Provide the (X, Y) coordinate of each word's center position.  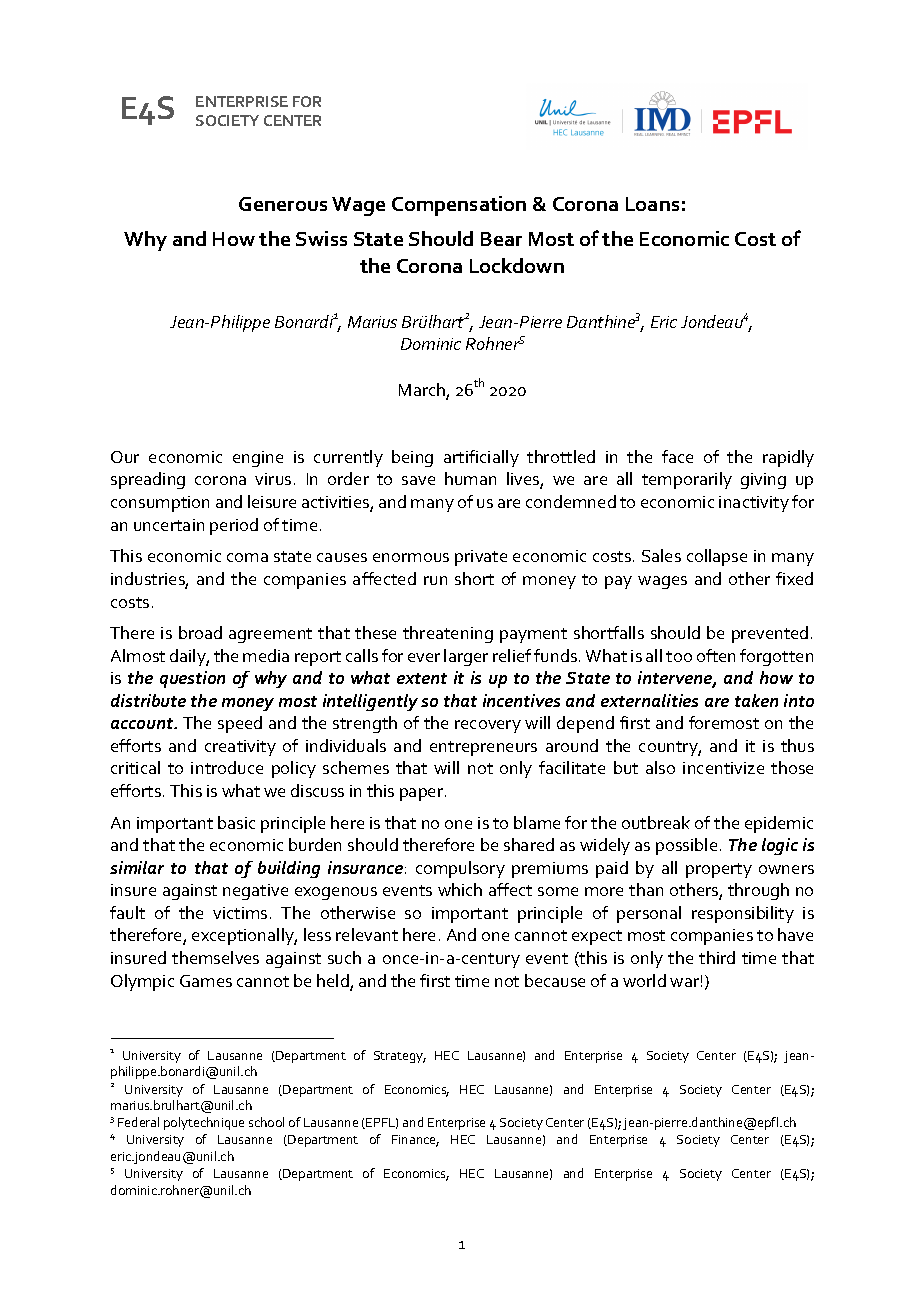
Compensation (459, 206)
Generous (283, 204)
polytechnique (204, 1123)
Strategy (400, 1057)
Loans (652, 204)
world (644, 980)
